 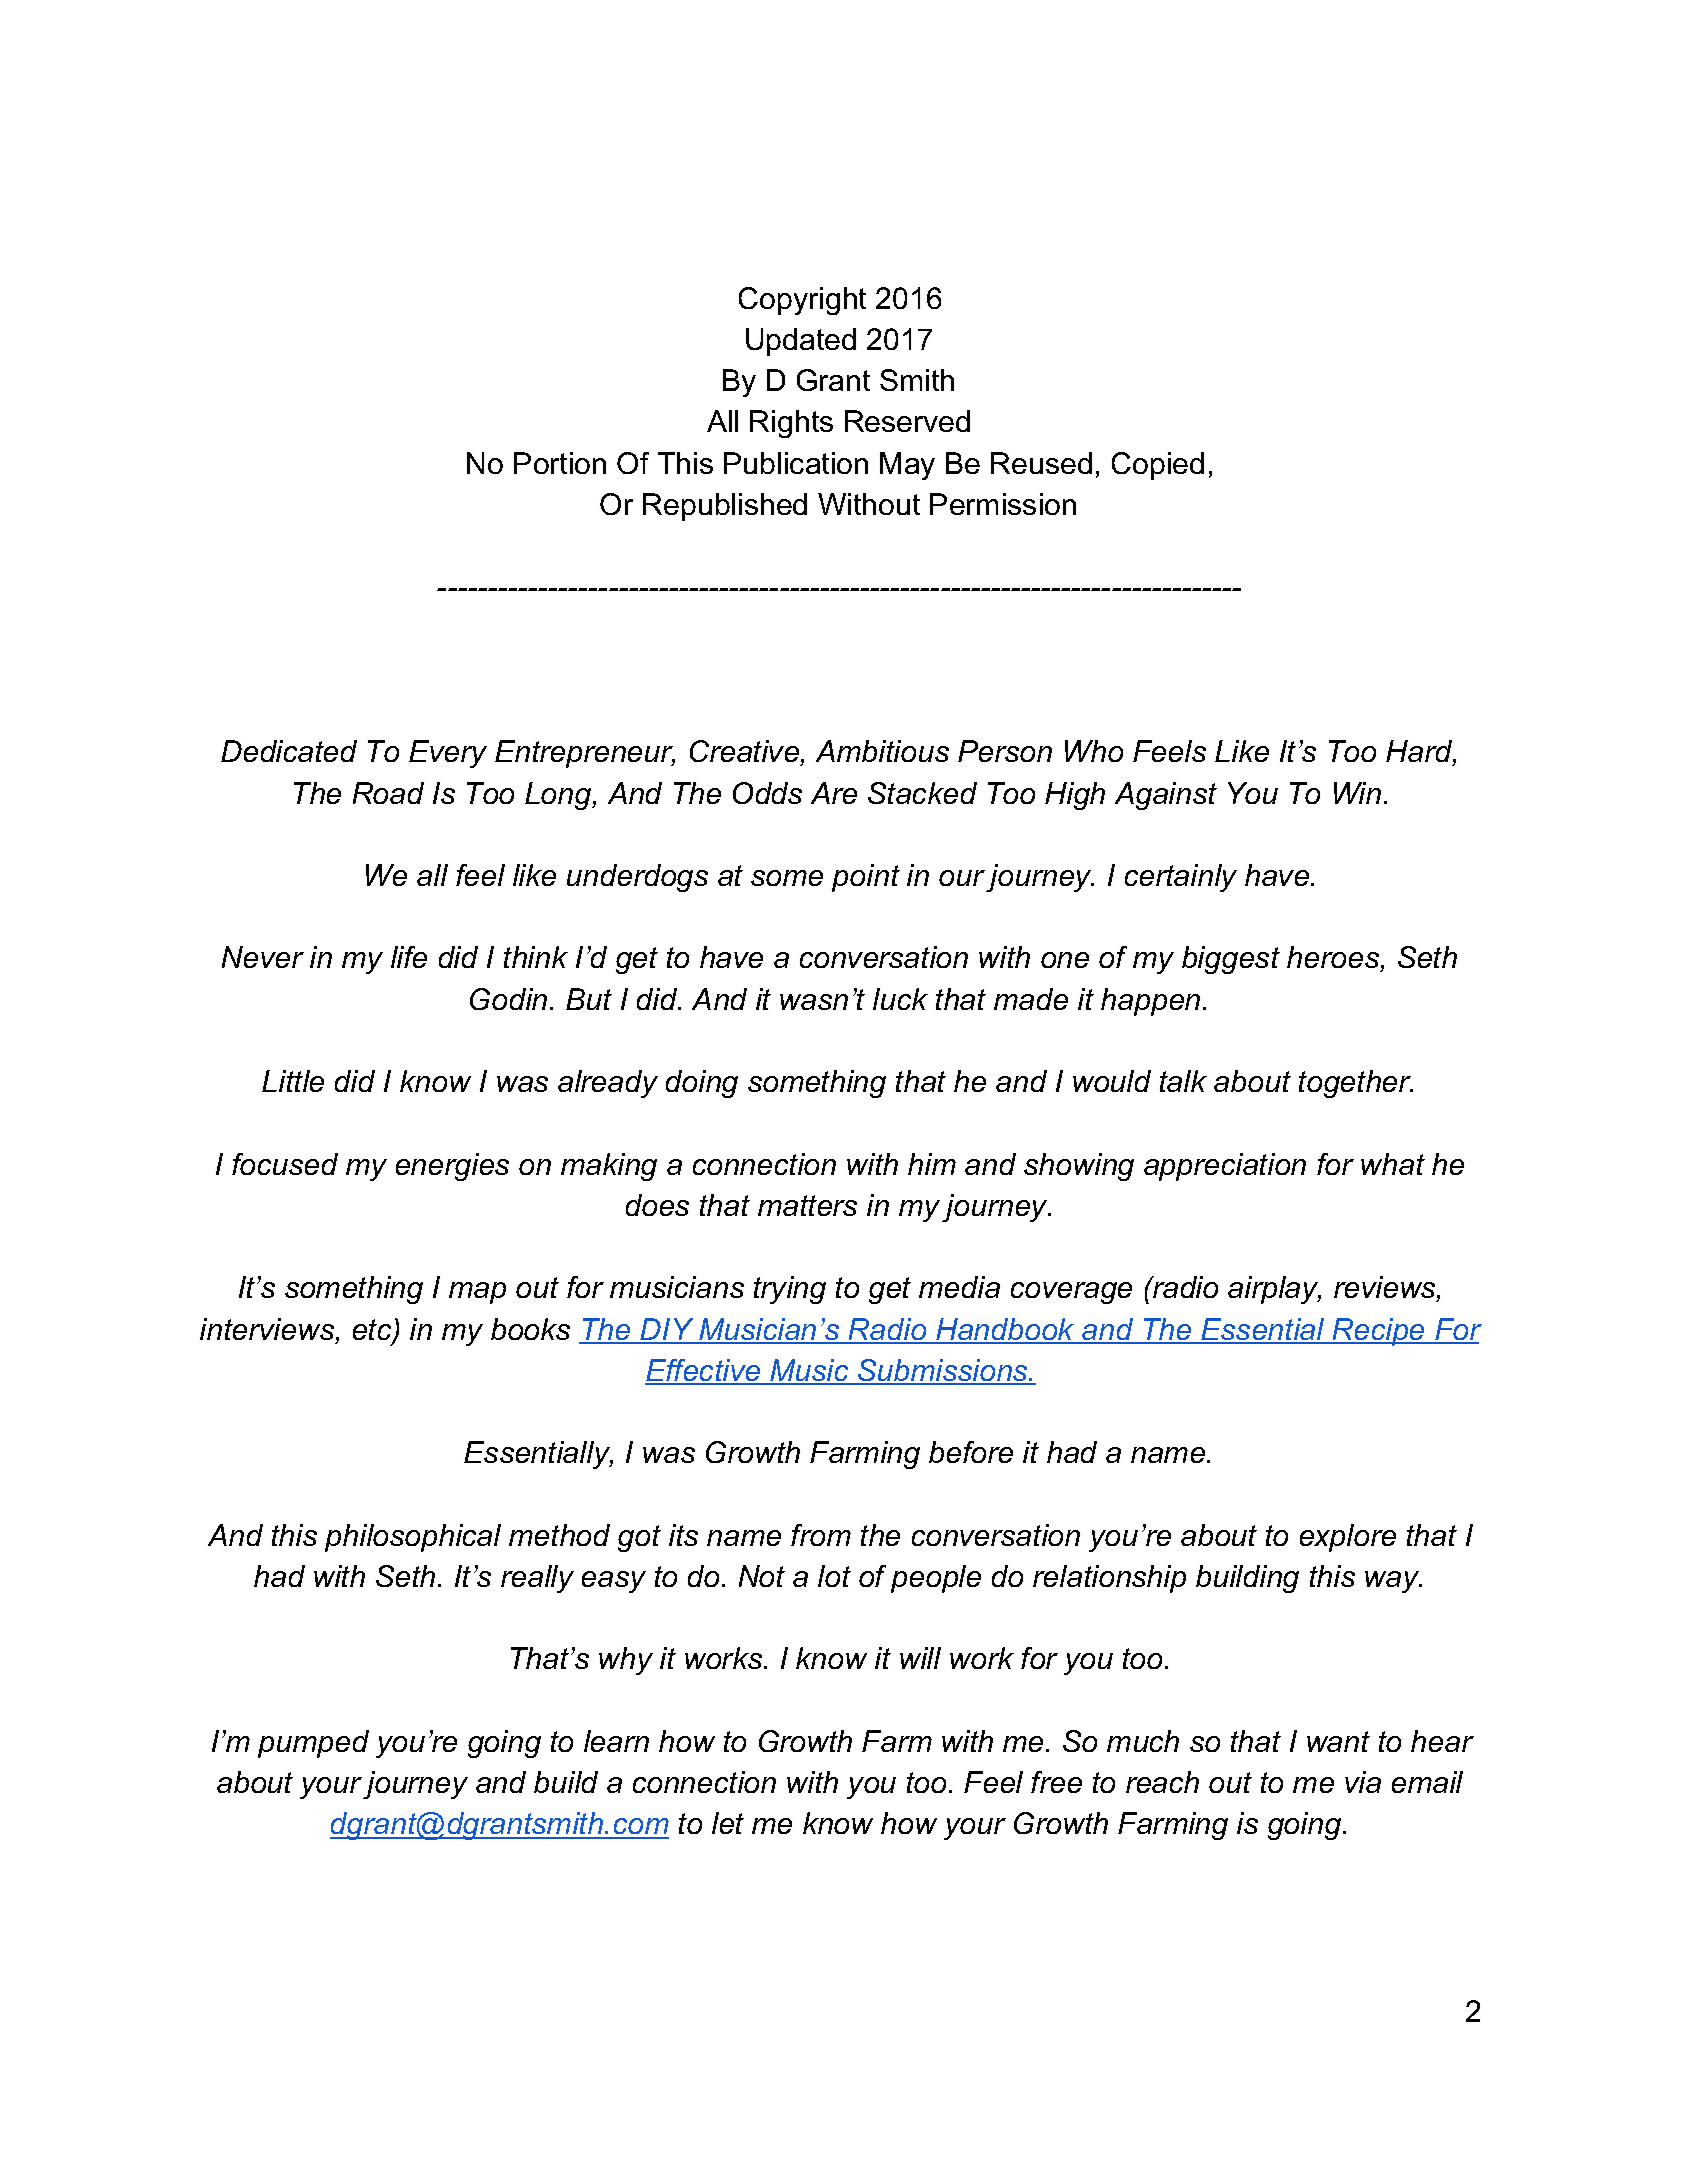 I want to click on Updated, so click(x=801, y=342).
